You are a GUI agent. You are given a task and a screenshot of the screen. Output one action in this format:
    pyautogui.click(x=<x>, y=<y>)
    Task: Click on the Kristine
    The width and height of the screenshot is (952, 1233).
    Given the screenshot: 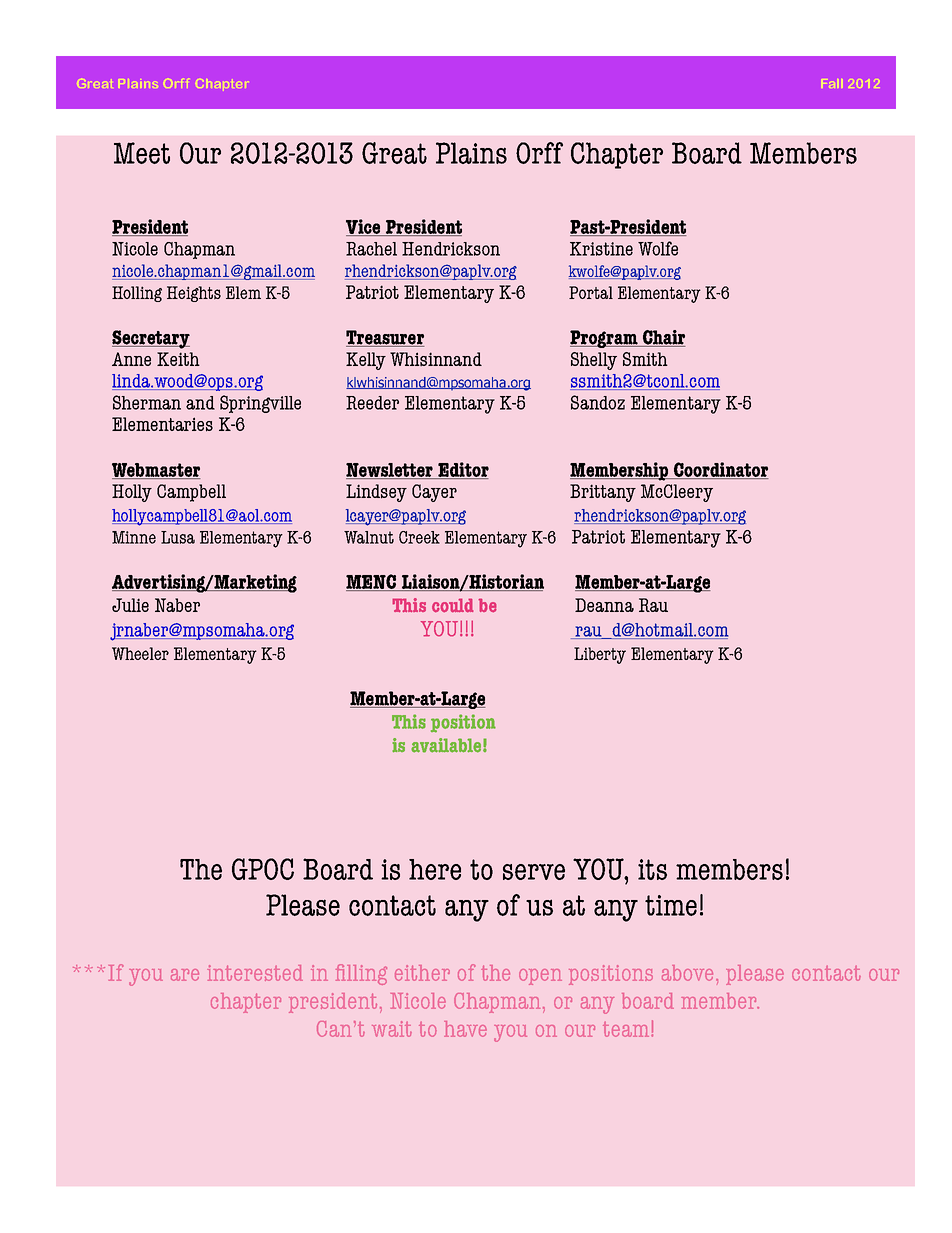 What is the action you would take?
    pyautogui.click(x=601, y=249)
